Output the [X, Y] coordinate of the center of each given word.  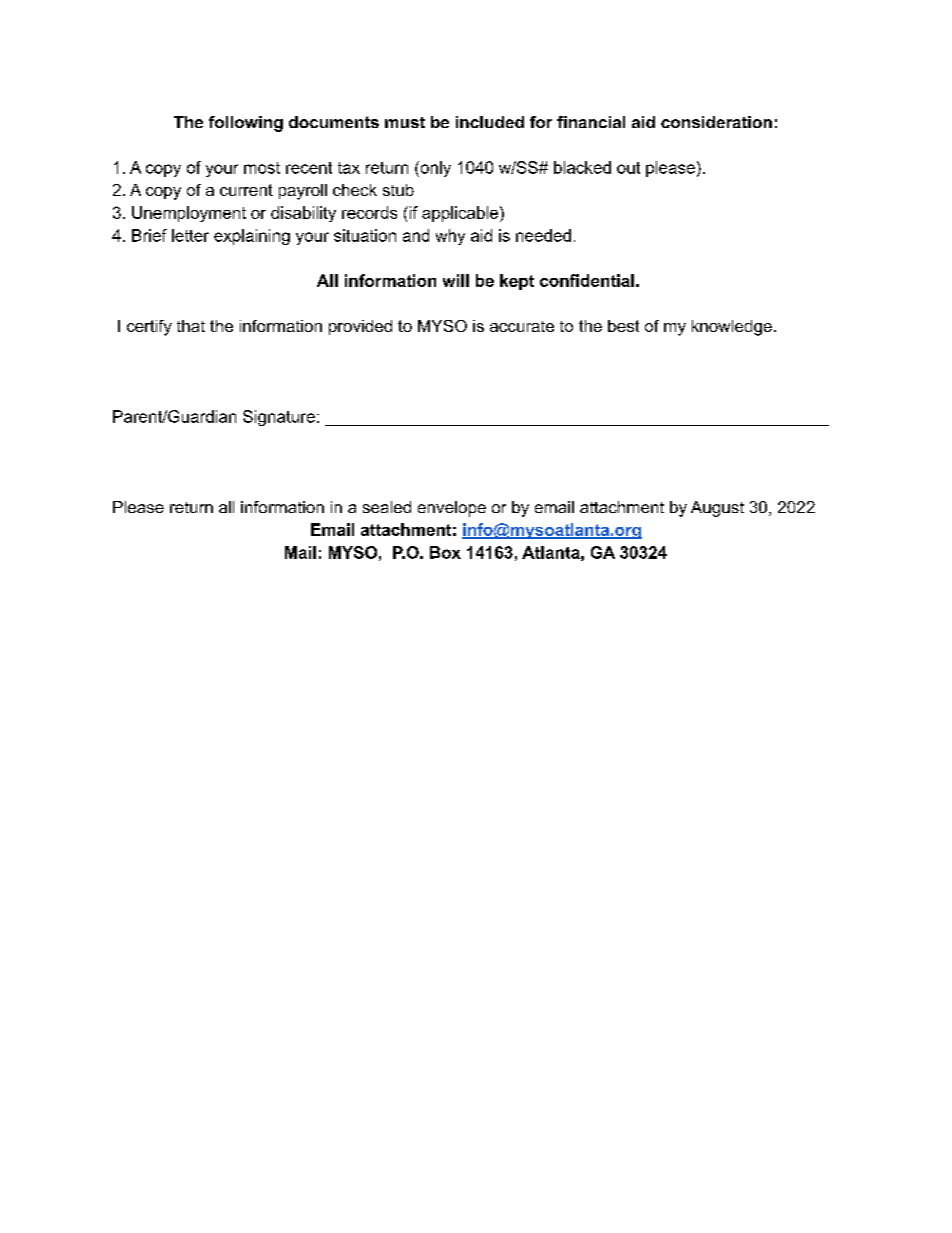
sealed [387, 507]
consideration [716, 122]
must [405, 122]
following [246, 124]
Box [445, 552]
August [717, 509]
